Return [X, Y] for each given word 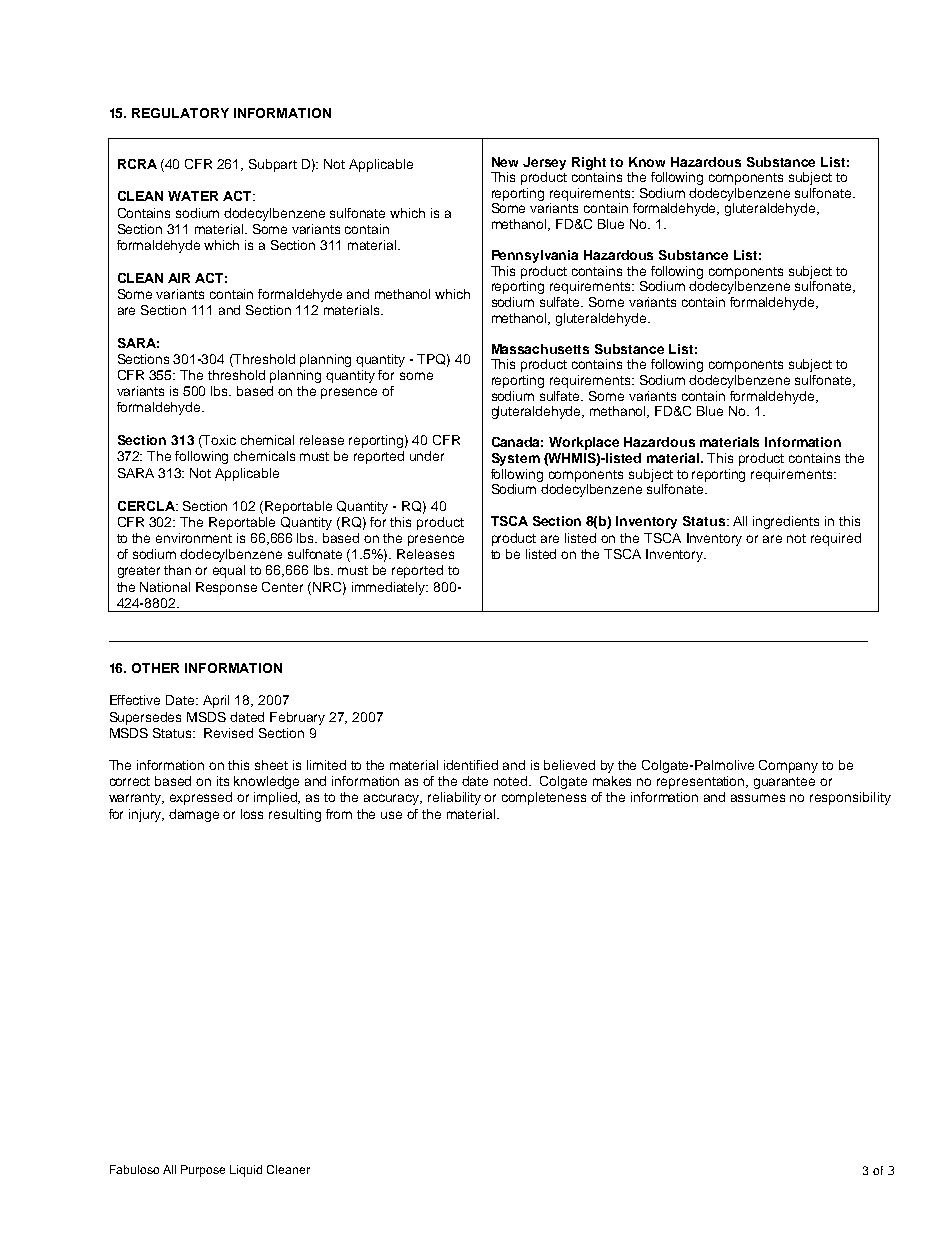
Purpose [203, 1171]
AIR [179, 278]
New [505, 162]
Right [589, 163]
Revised [228, 733]
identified [471, 765]
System [516, 459]
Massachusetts [540, 349]
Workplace [584, 443]
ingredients [786, 522]
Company [788, 766]
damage [194, 815]
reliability [454, 798]
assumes [758, 798]
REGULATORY [180, 113]
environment [194, 538]
